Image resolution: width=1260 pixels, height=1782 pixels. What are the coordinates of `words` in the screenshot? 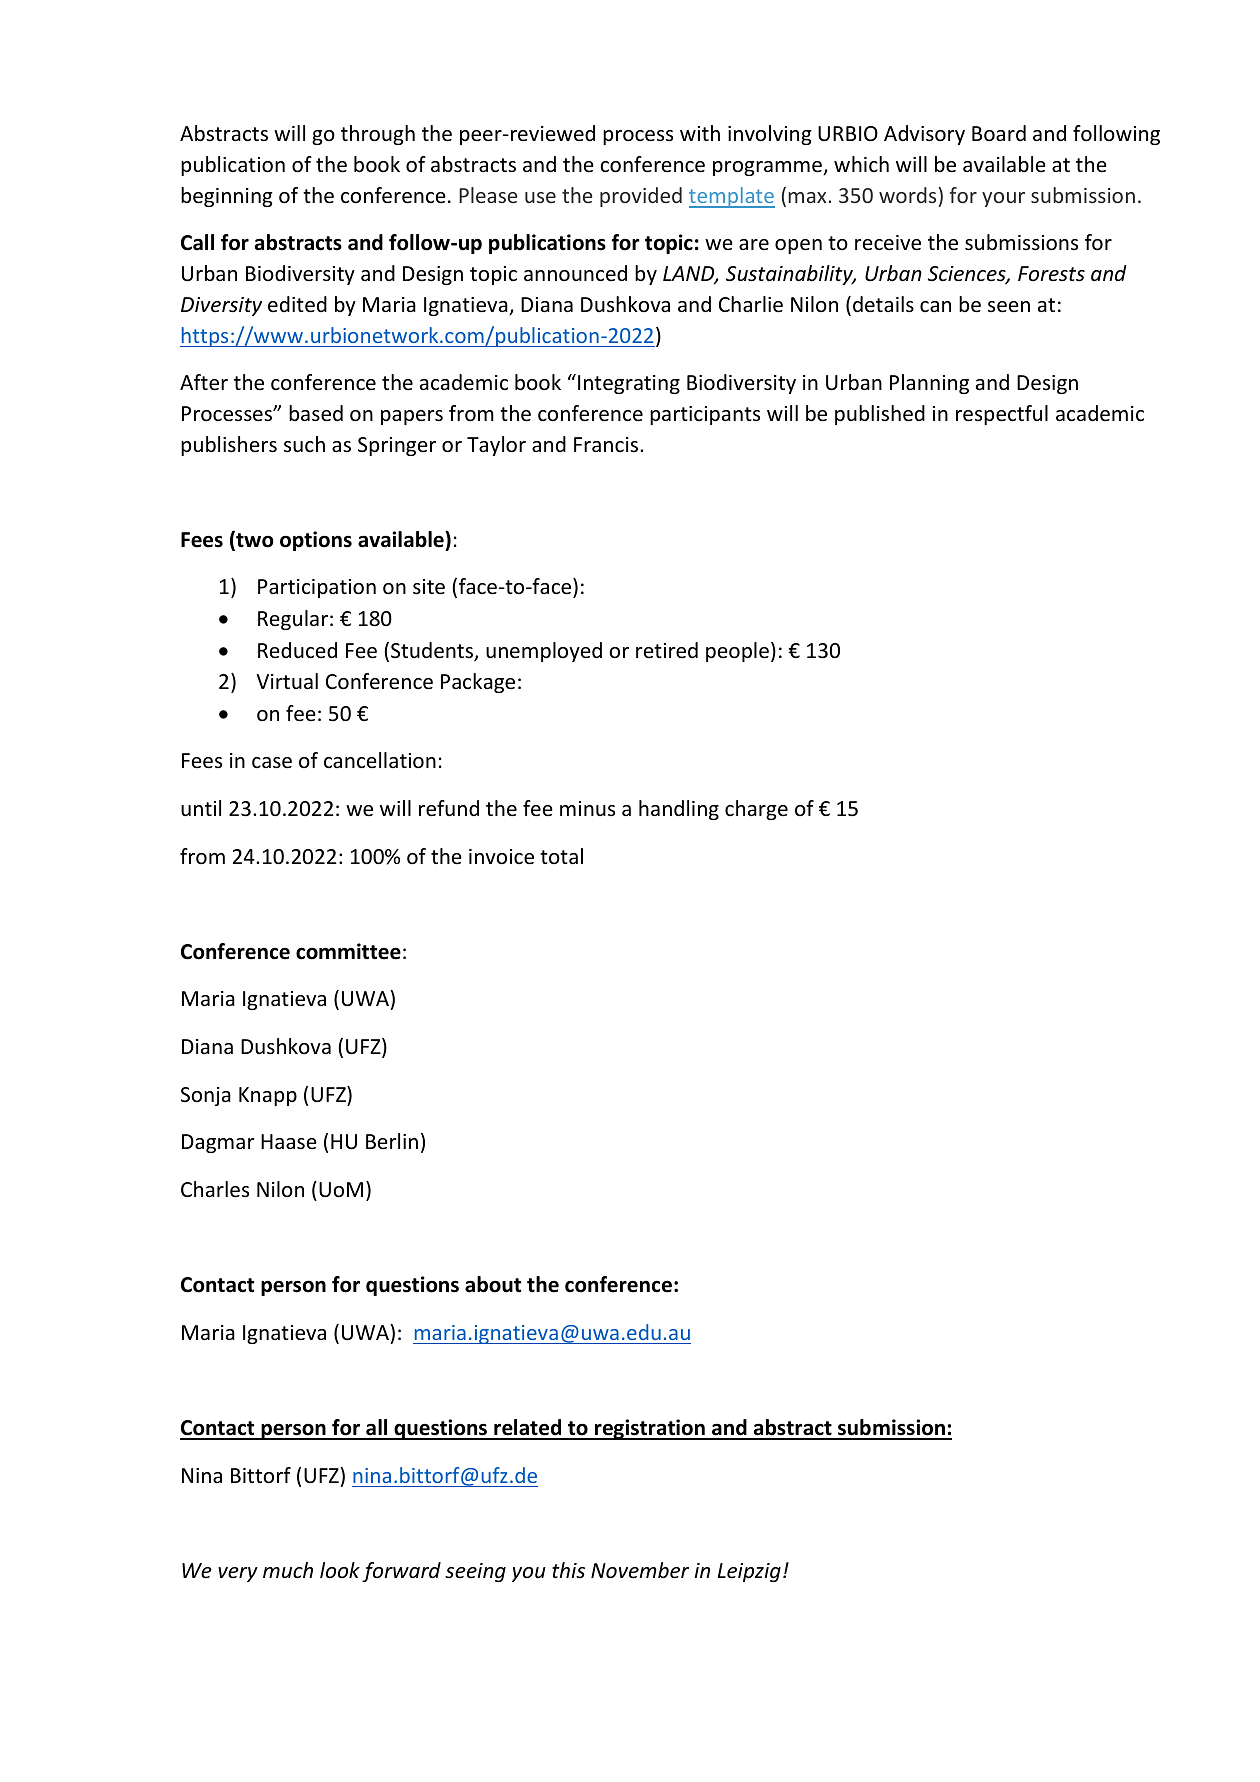 It's located at (907, 195).
